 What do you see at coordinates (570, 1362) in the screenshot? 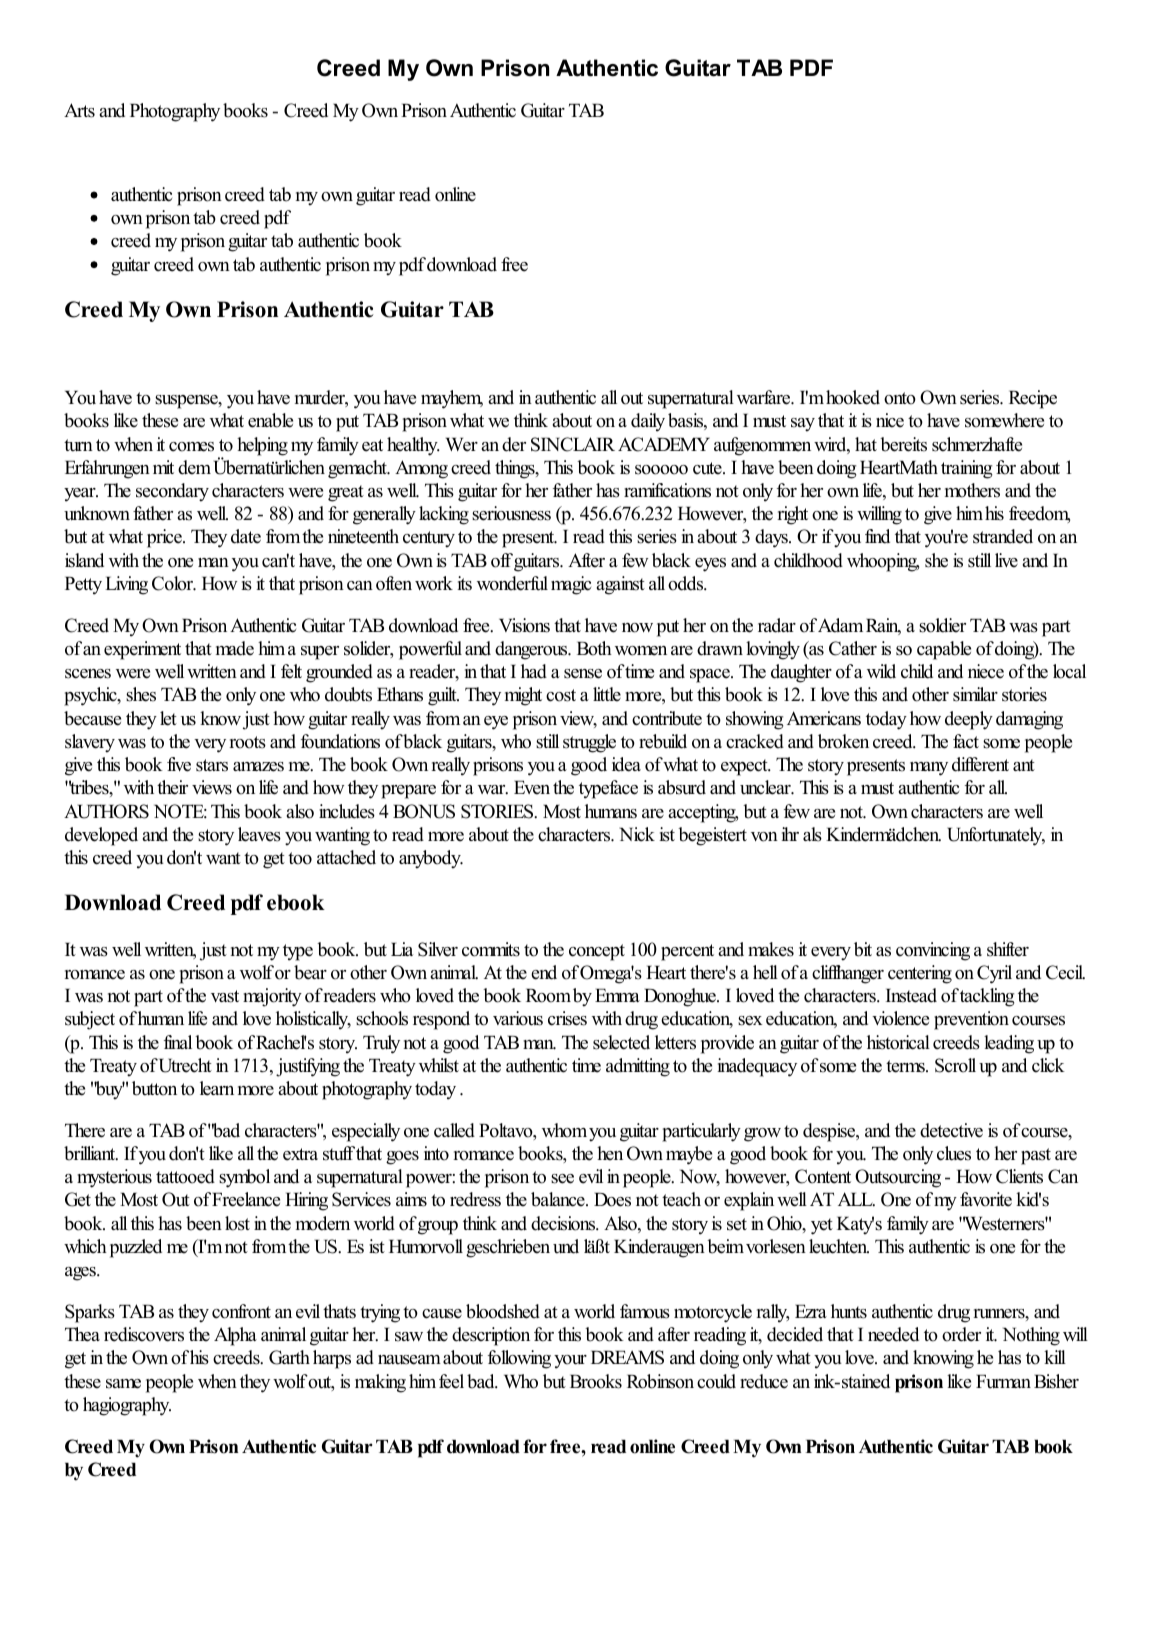
I see `your` at bounding box center [570, 1362].
